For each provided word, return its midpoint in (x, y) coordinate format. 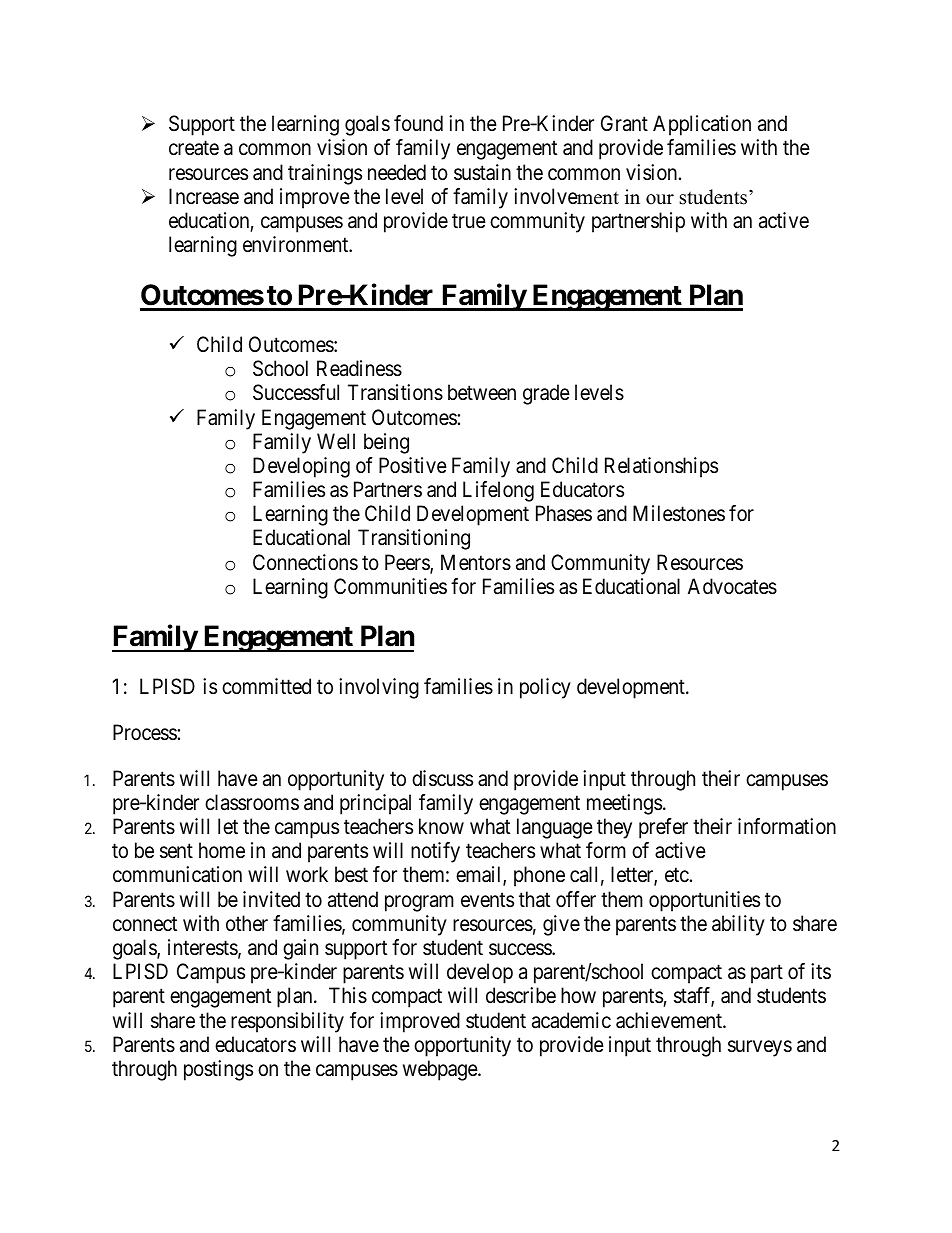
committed (266, 686)
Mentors (476, 562)
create (194, 148)
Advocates (732, 586)
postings (218, 1070)
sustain (482, 172)
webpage (441, 1070)
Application (702, 125)
